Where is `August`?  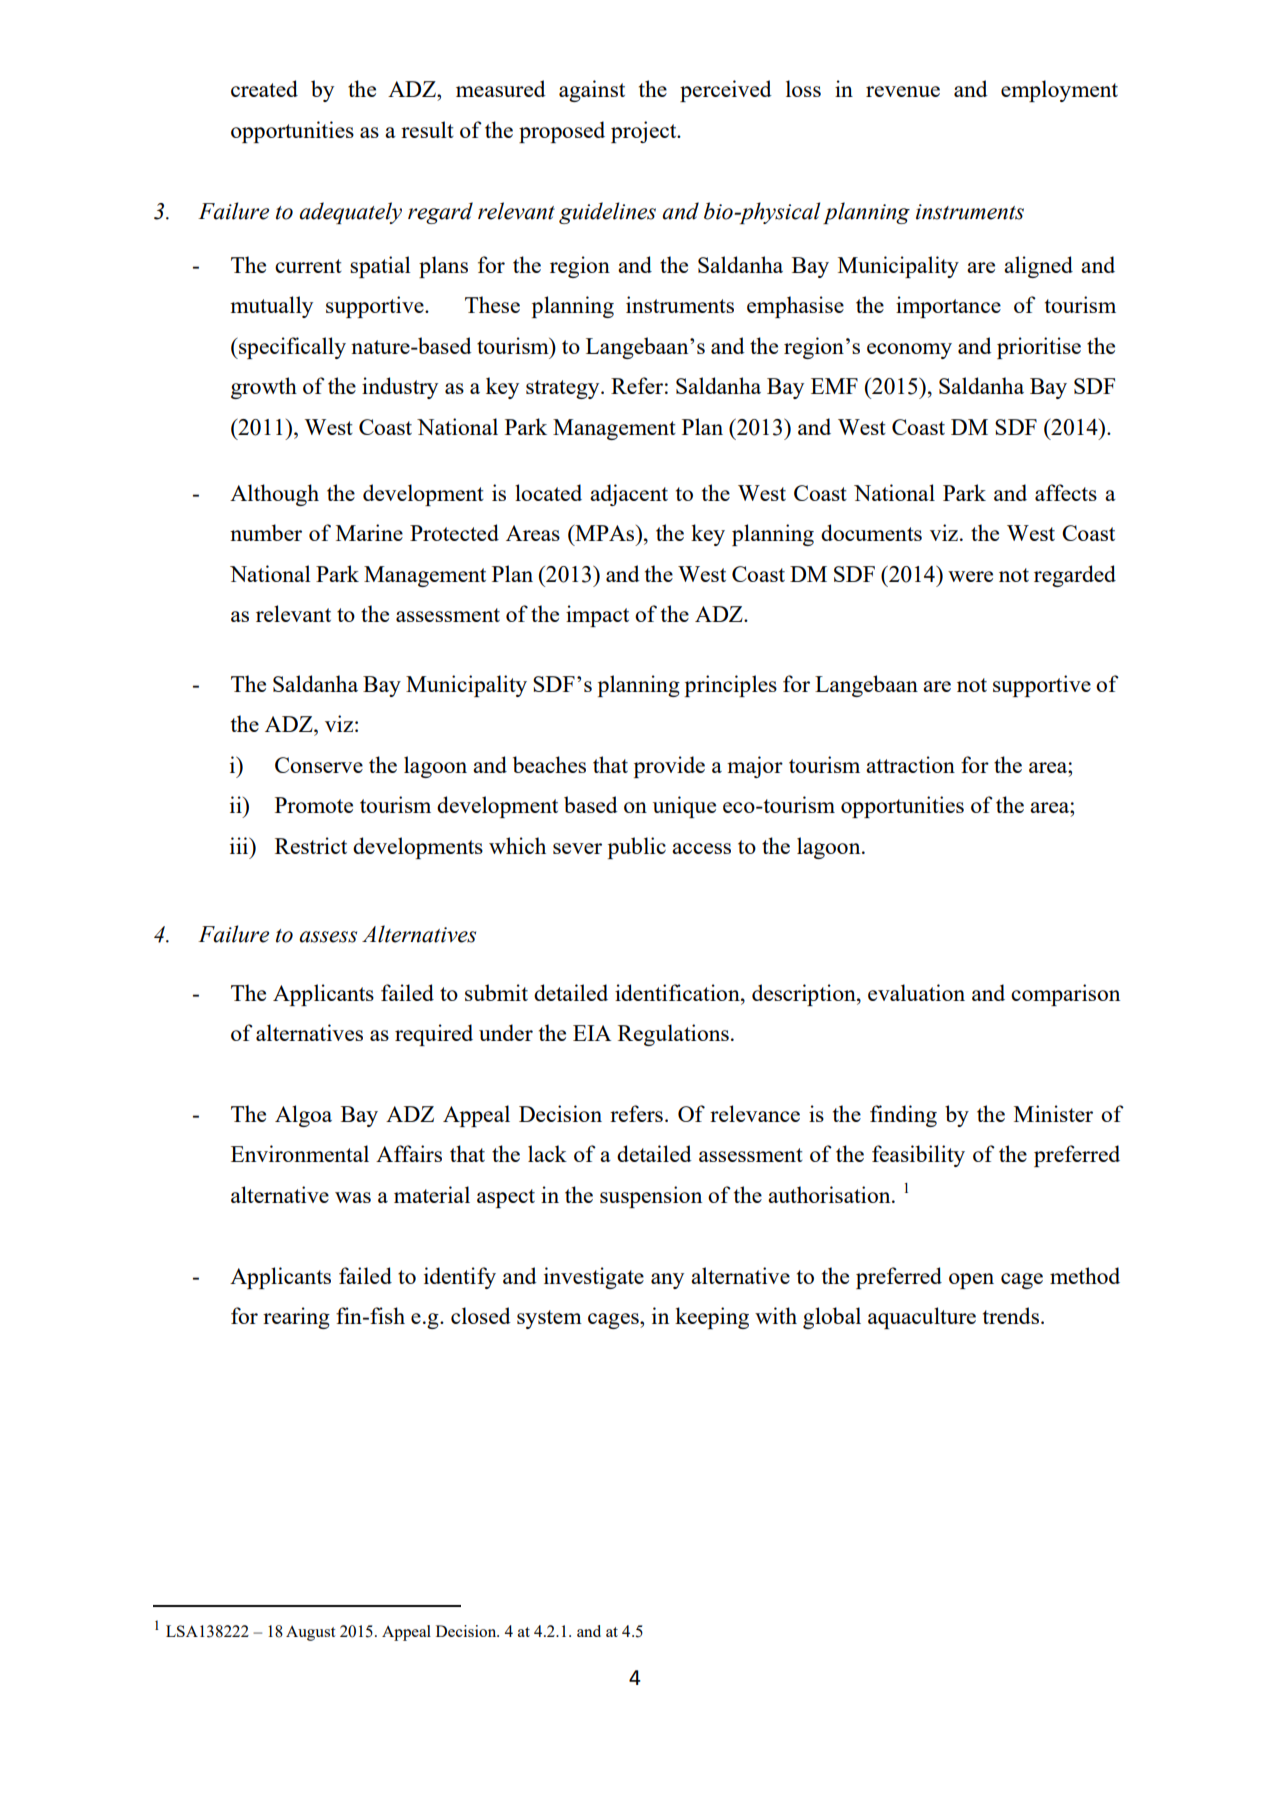
August is located at coordinates (310, 1633).
